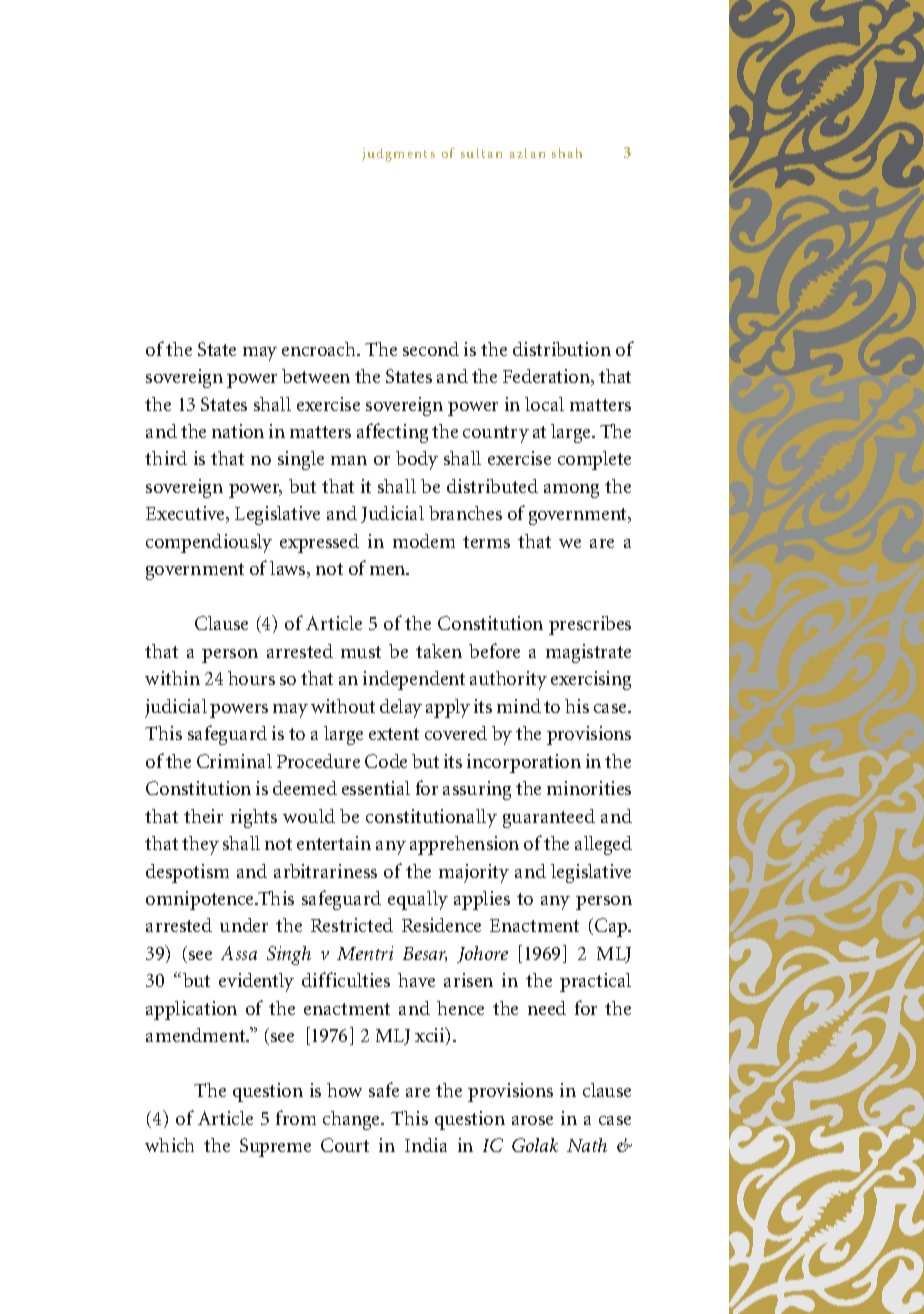 The width and height of the screenshot is (924, 1314). Describe the element at coordinates (548, 377) in the screenshot. I see `Federation` at that location.
